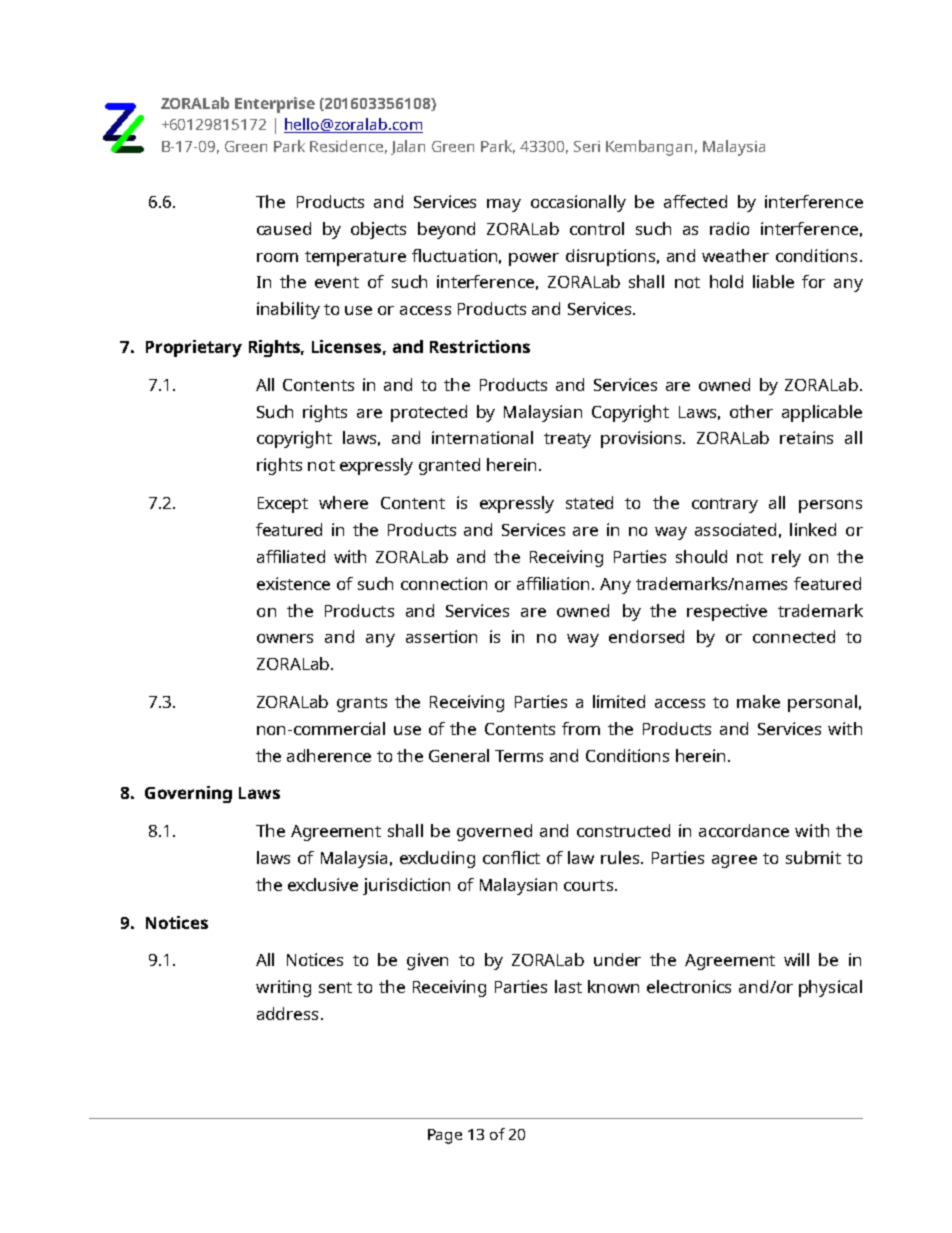  I want to click on Enterprise, so click(275, 105).
